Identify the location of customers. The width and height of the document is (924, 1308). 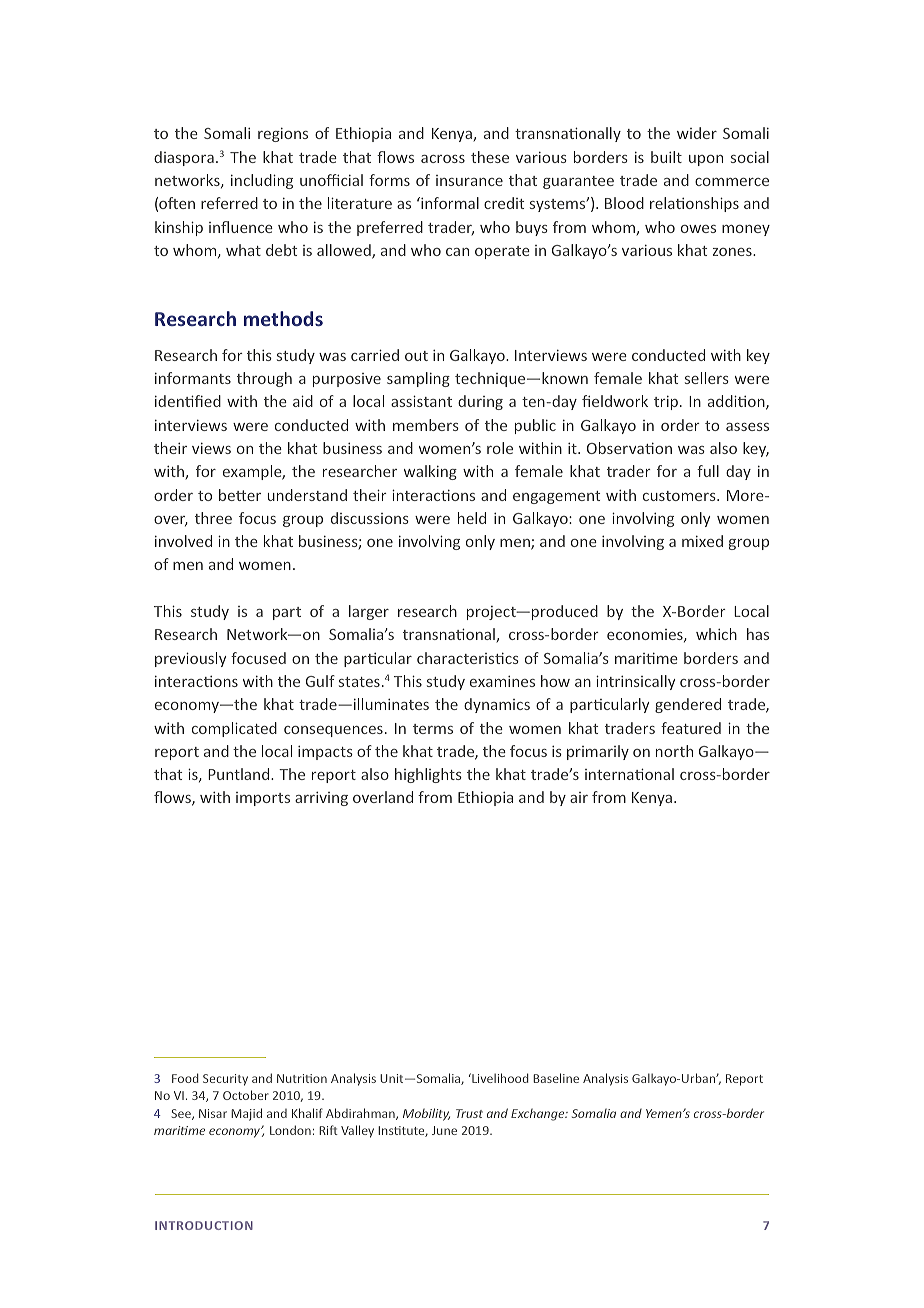
(680, 496).
